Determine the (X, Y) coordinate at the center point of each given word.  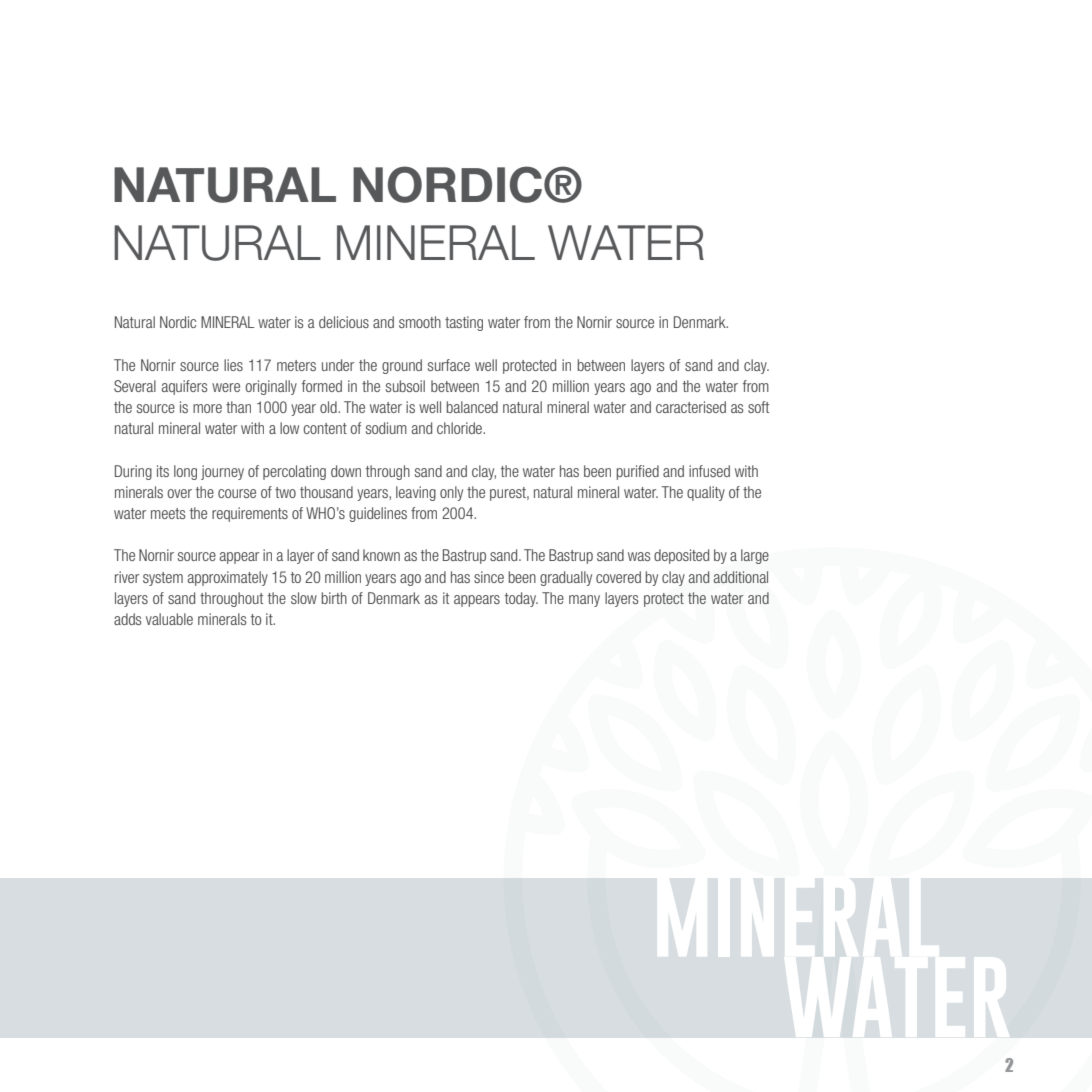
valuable (169, 619)
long (185, 472)
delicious (344, 322)
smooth (420, 322)
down (346, 471)
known (381, 555)
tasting (464, 323)
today (521, 599)
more (207, 408)
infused (709, 471)
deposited (681, 556)
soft (758, 407)
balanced (472, 407)
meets (168, 513)
